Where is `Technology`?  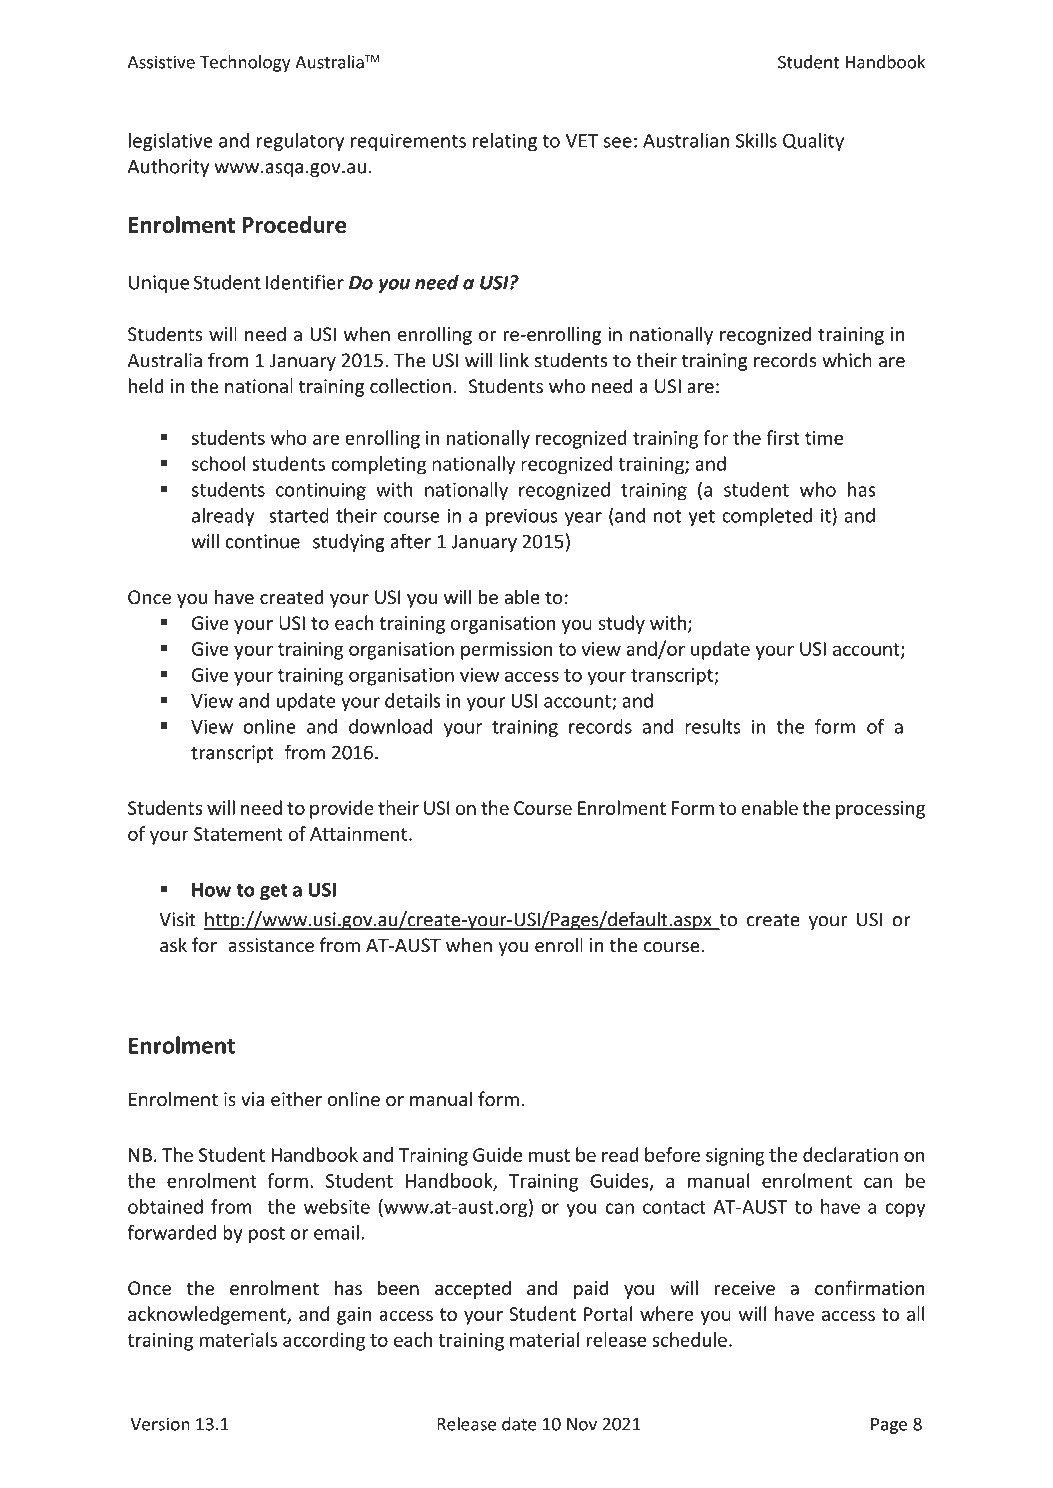
Technology is located at coordinates (245, 63).
